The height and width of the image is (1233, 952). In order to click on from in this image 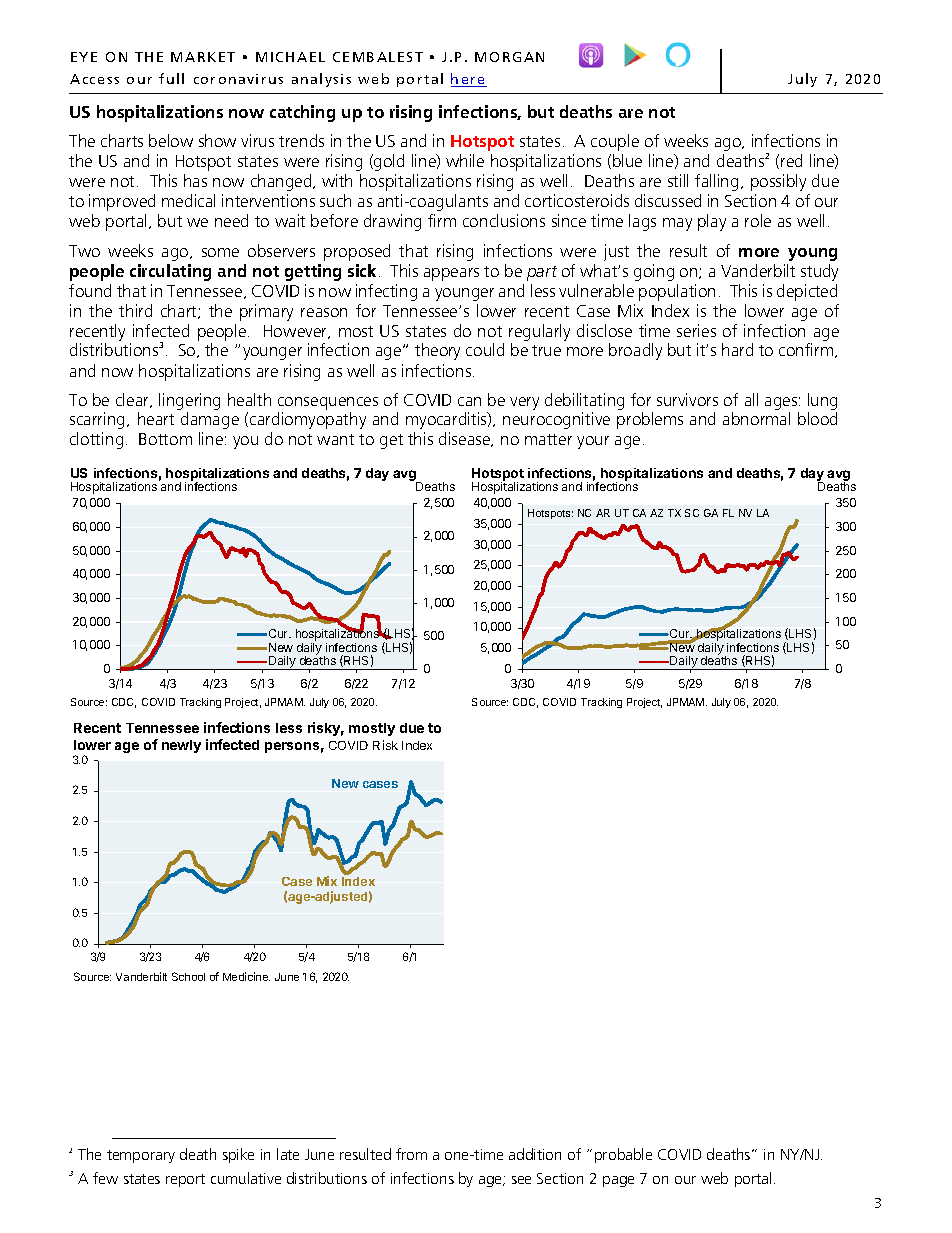, I will do `click(411, 1154)`.
